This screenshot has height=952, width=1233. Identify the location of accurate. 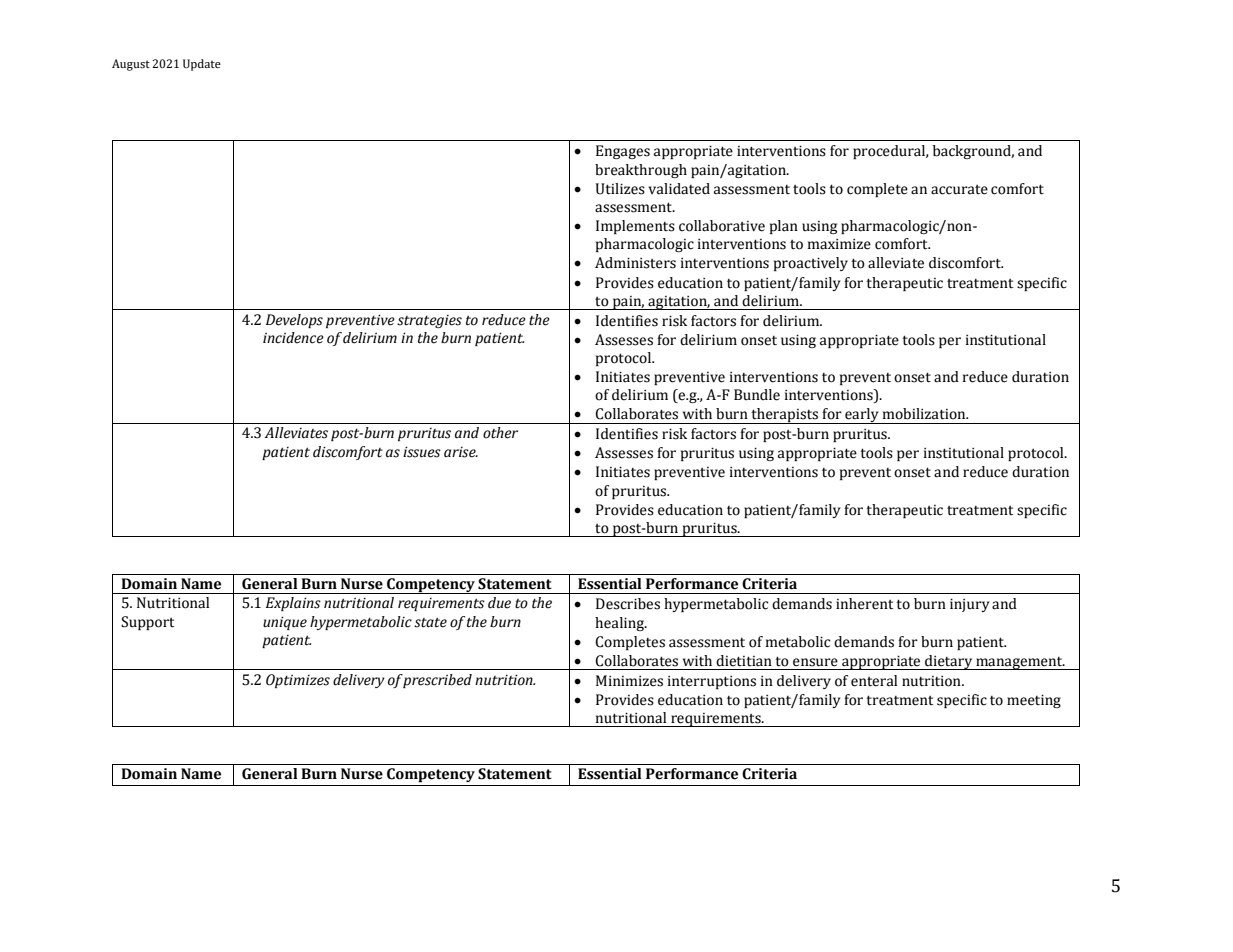
(959, 190).
